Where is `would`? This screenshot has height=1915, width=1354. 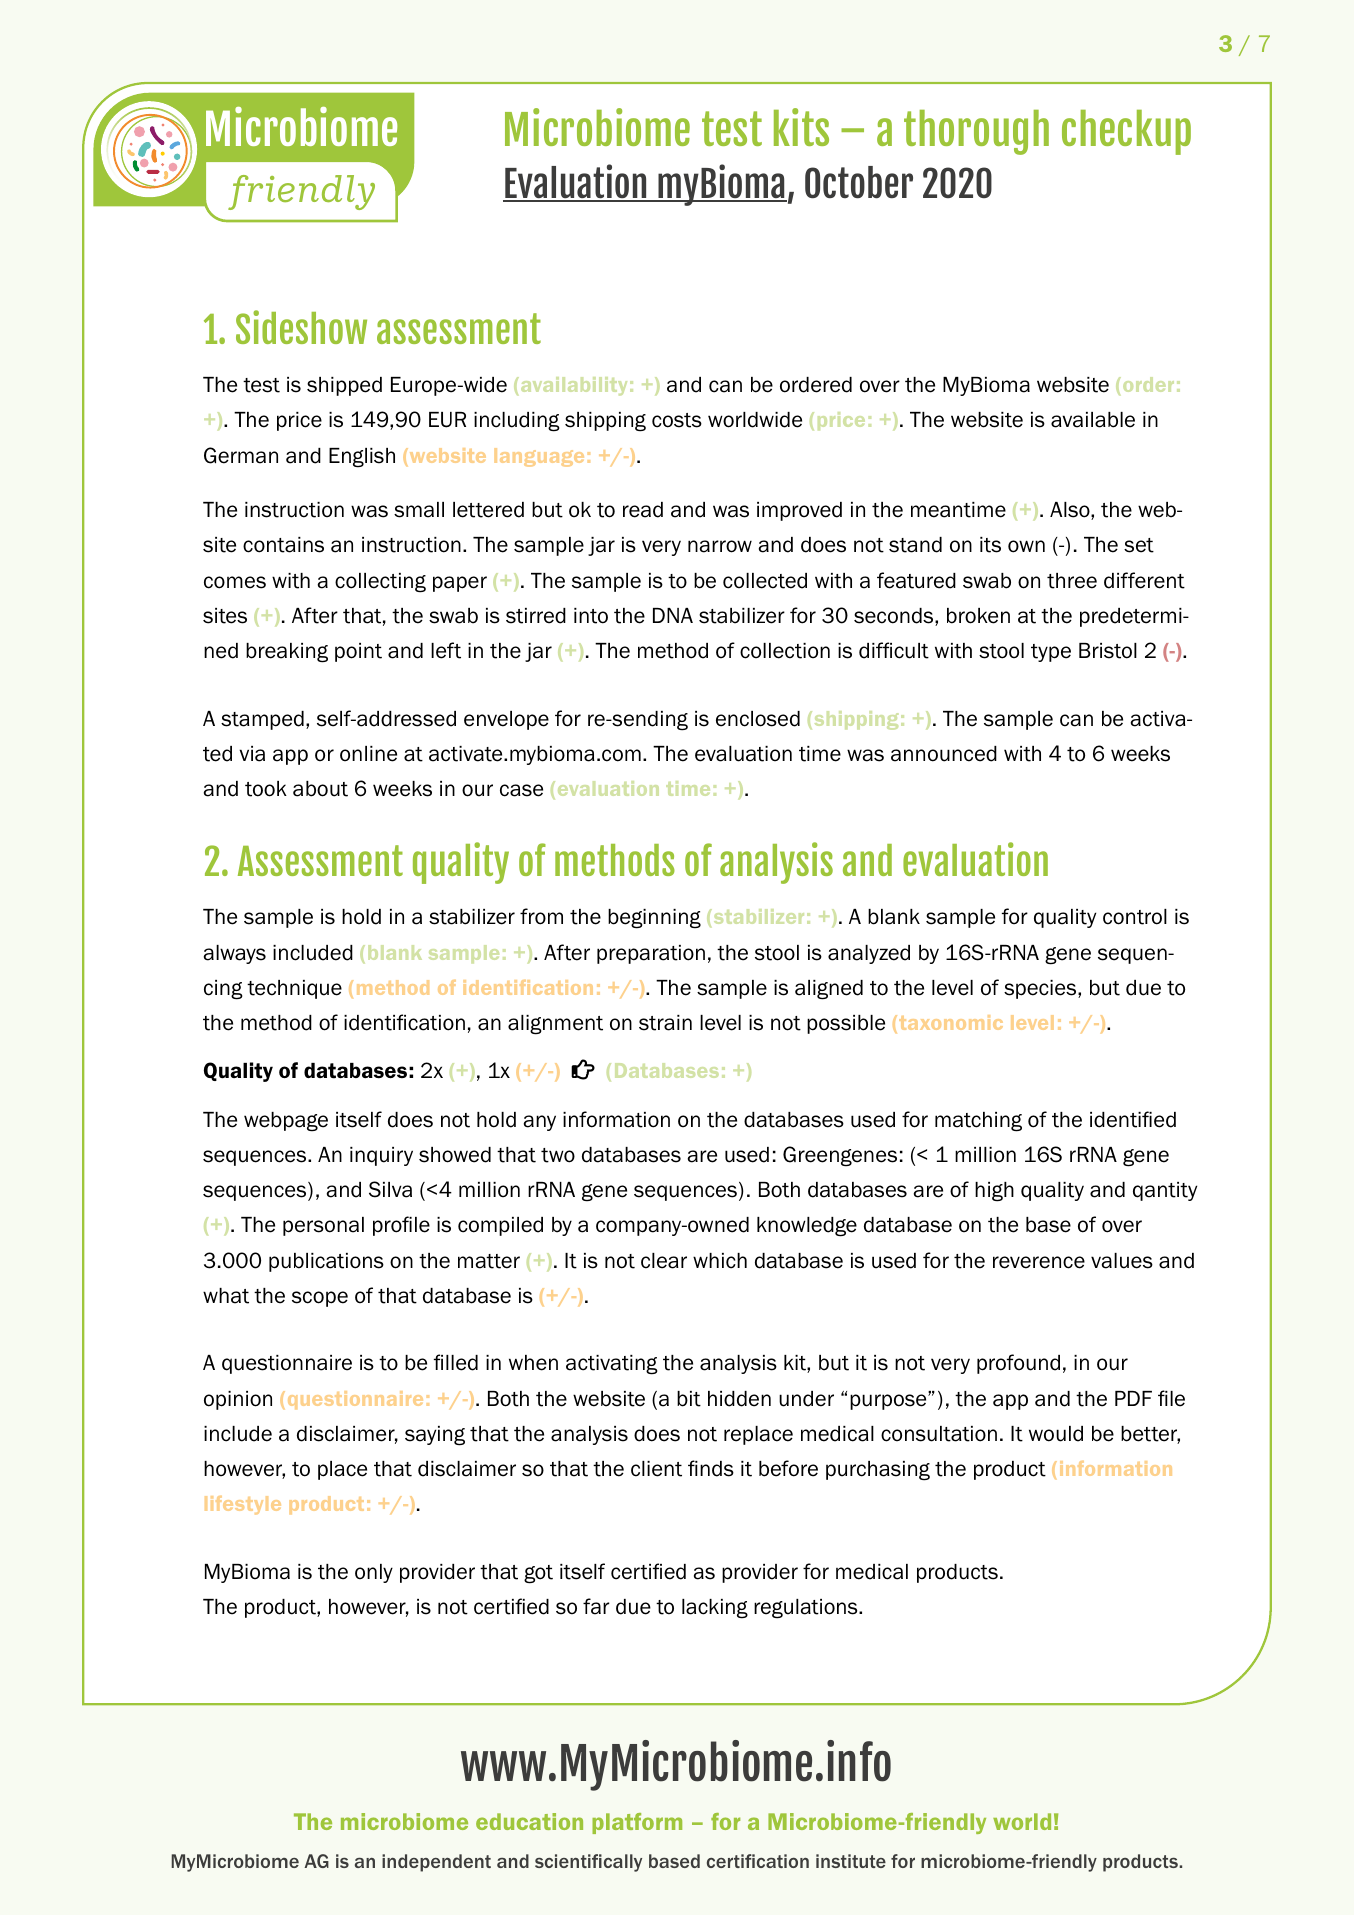
would is located at coordinates (1056, 1434).
